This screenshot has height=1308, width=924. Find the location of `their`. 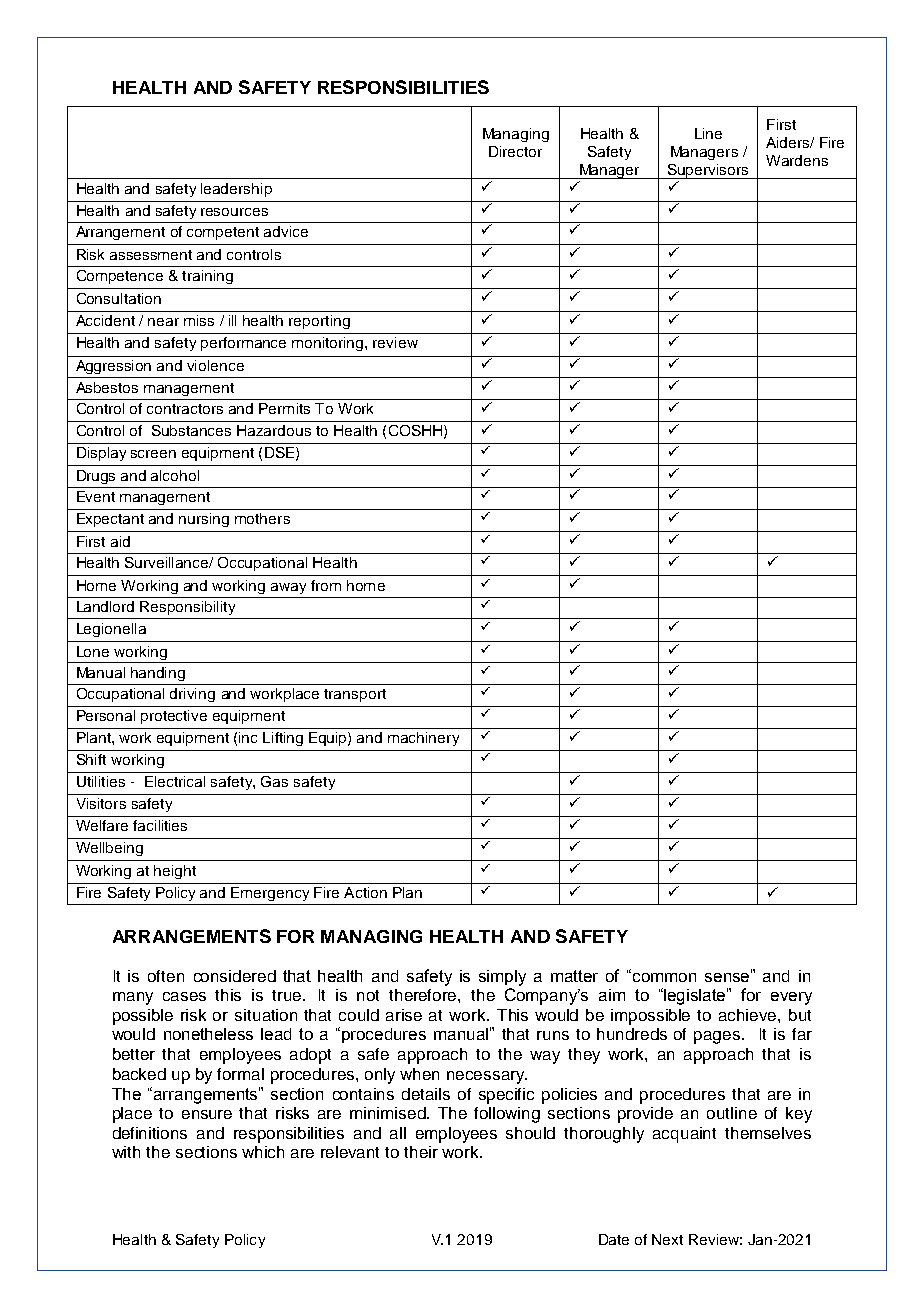

their is located at coordinates (421, 1152).
